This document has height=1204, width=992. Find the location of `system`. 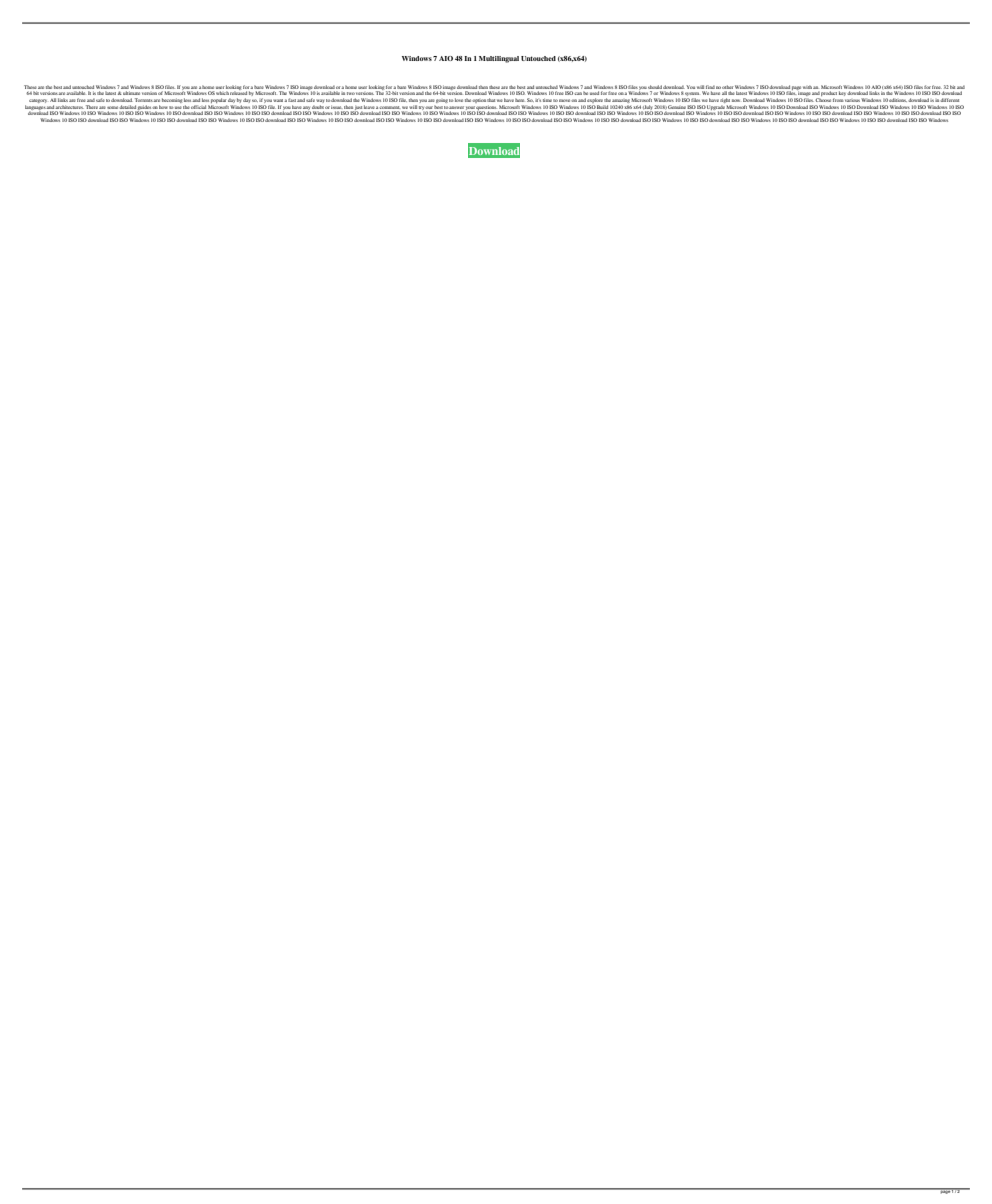

system is located at coordinates (692, 94).
